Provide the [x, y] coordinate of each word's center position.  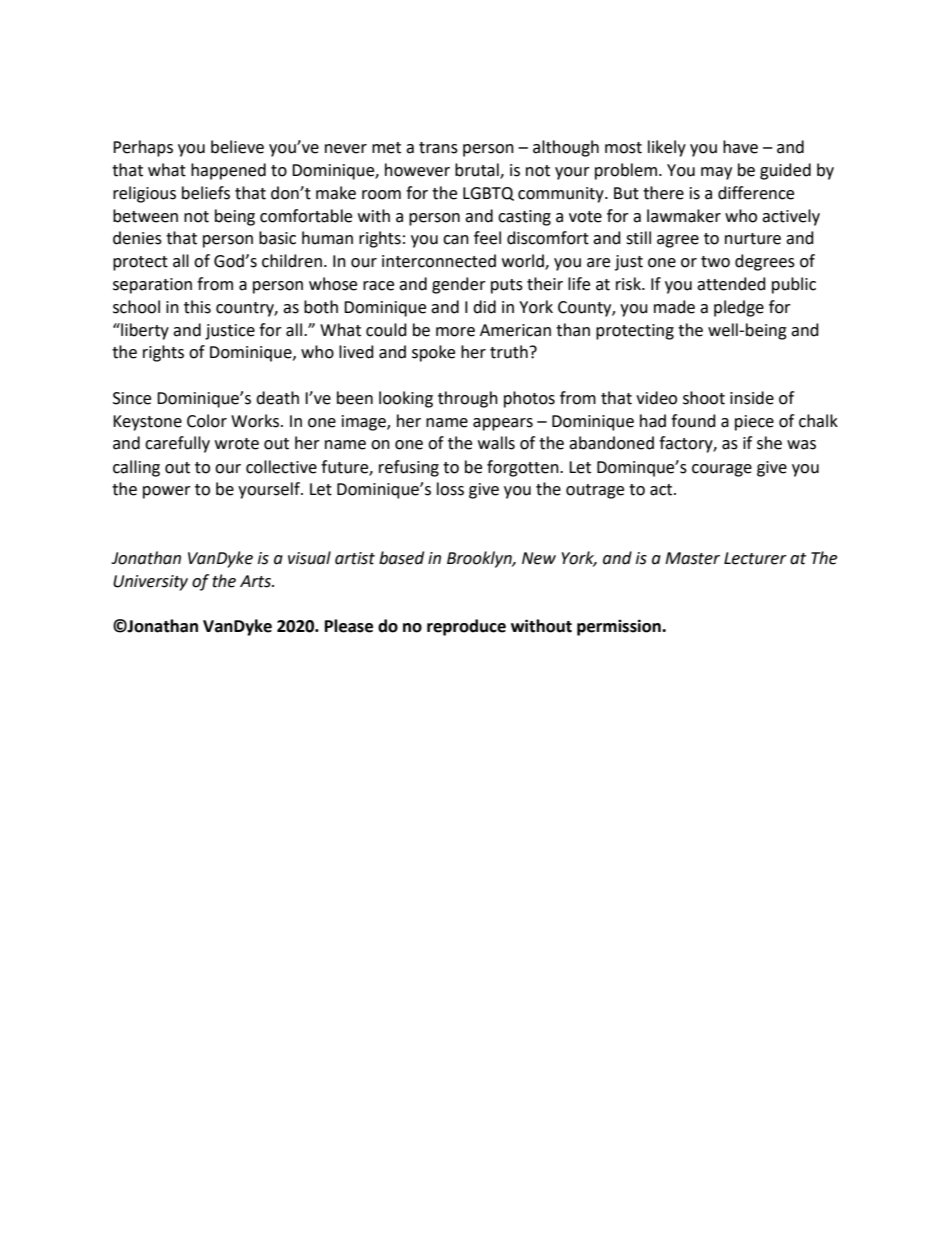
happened [228, 171]
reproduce [466, 627]
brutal [478, 171]
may [716, 173]
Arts [256, 581]
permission [620, 627]
